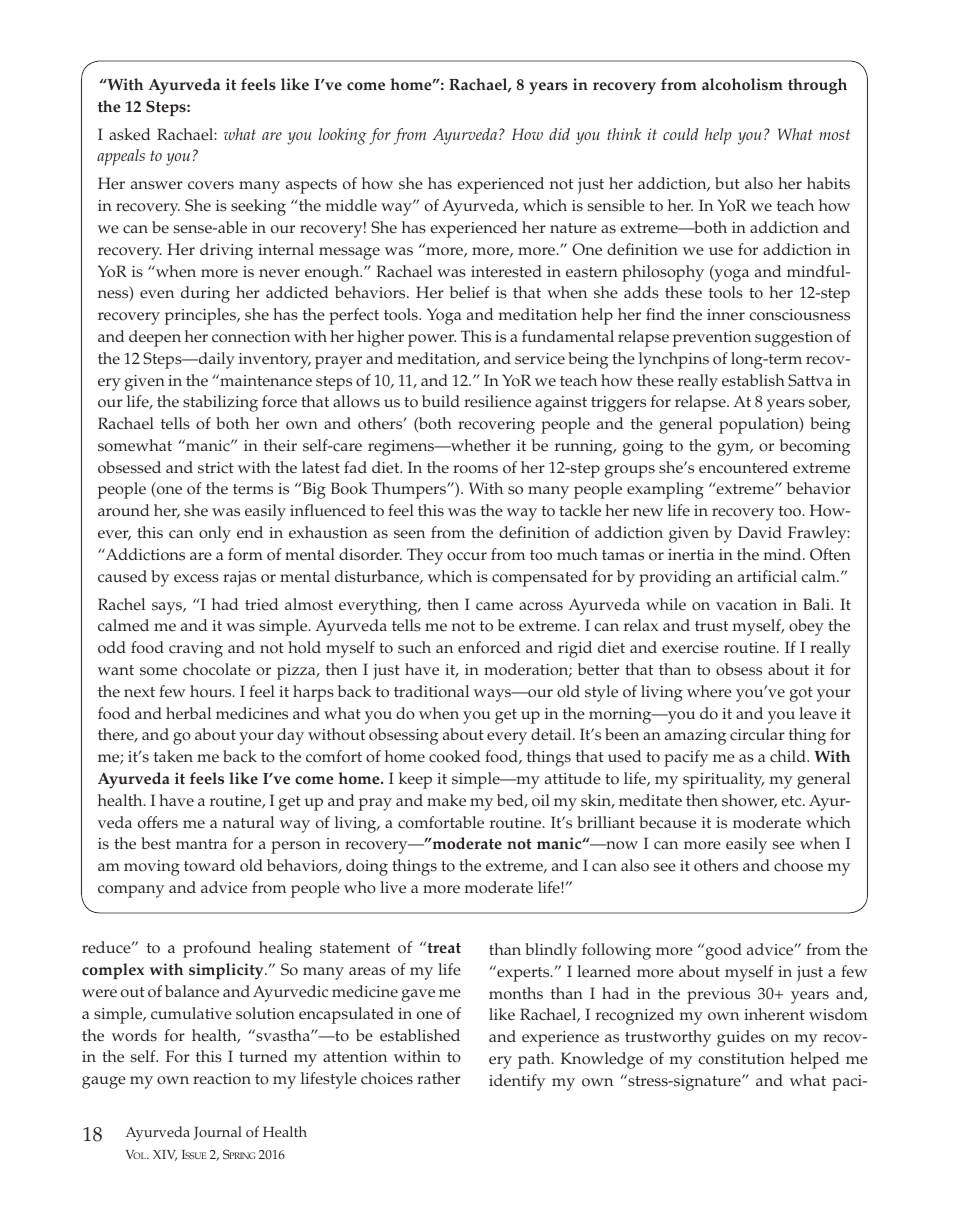  I want to click on strict, so click(216, 468).
